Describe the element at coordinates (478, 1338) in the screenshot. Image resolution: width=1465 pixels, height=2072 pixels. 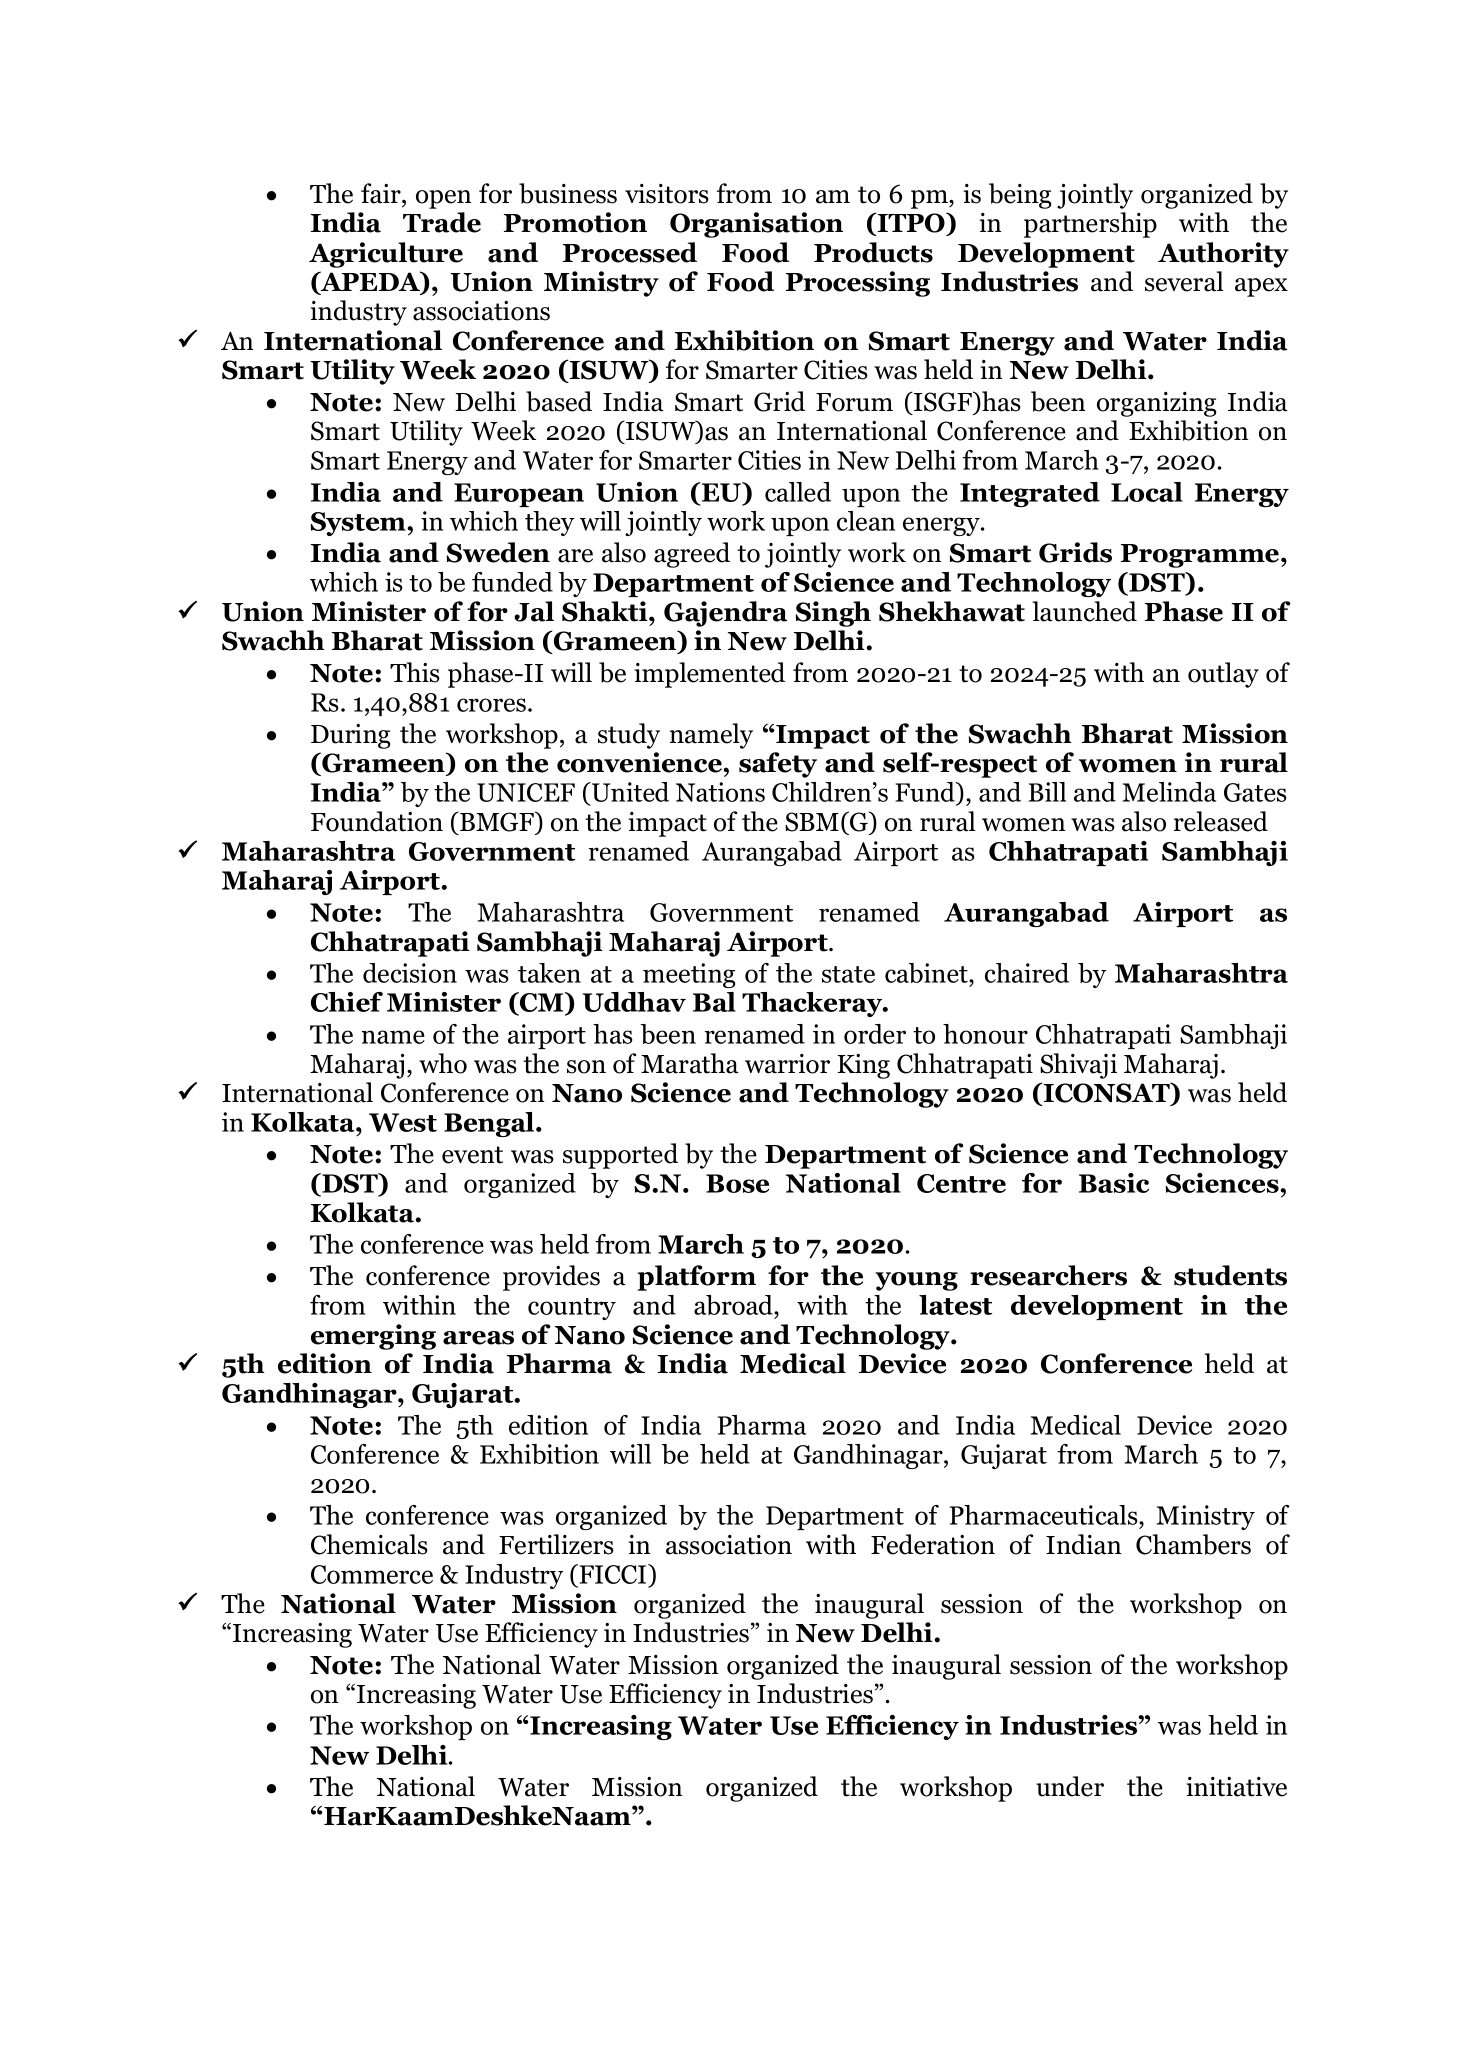
I see `areas` at that location.
